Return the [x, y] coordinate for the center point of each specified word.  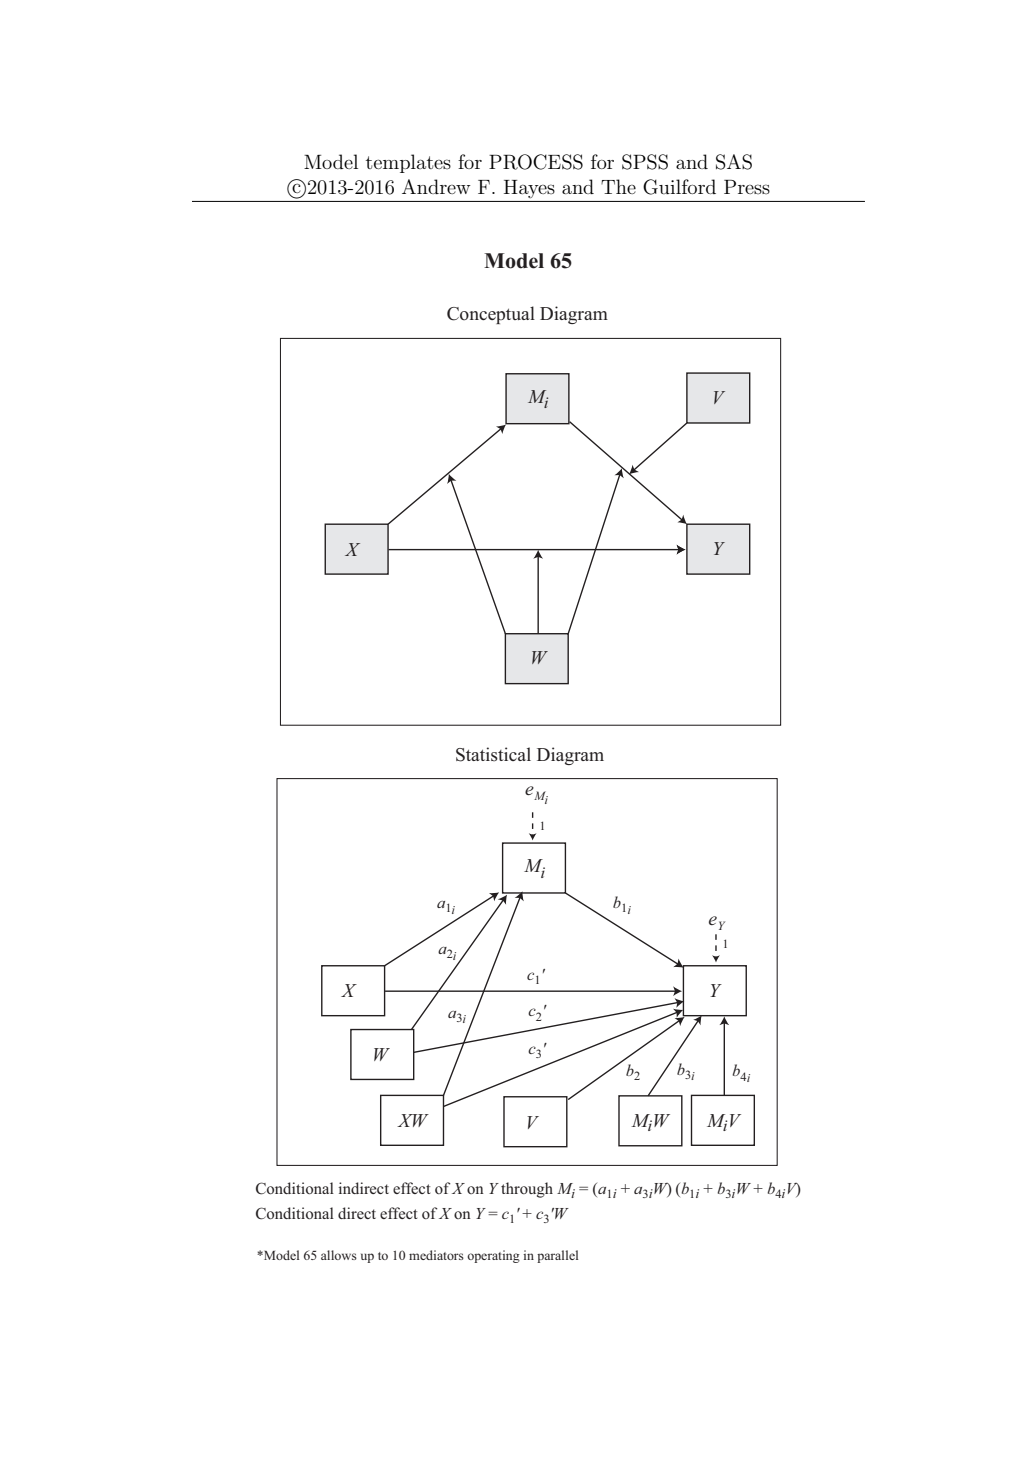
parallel [557, 1256]
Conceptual [491, 315]
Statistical [493, 754]
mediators [436, 1255]
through [527, 1190]
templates [408, 163]
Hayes [529, 189]
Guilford [679, 187]
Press [747, 187]
